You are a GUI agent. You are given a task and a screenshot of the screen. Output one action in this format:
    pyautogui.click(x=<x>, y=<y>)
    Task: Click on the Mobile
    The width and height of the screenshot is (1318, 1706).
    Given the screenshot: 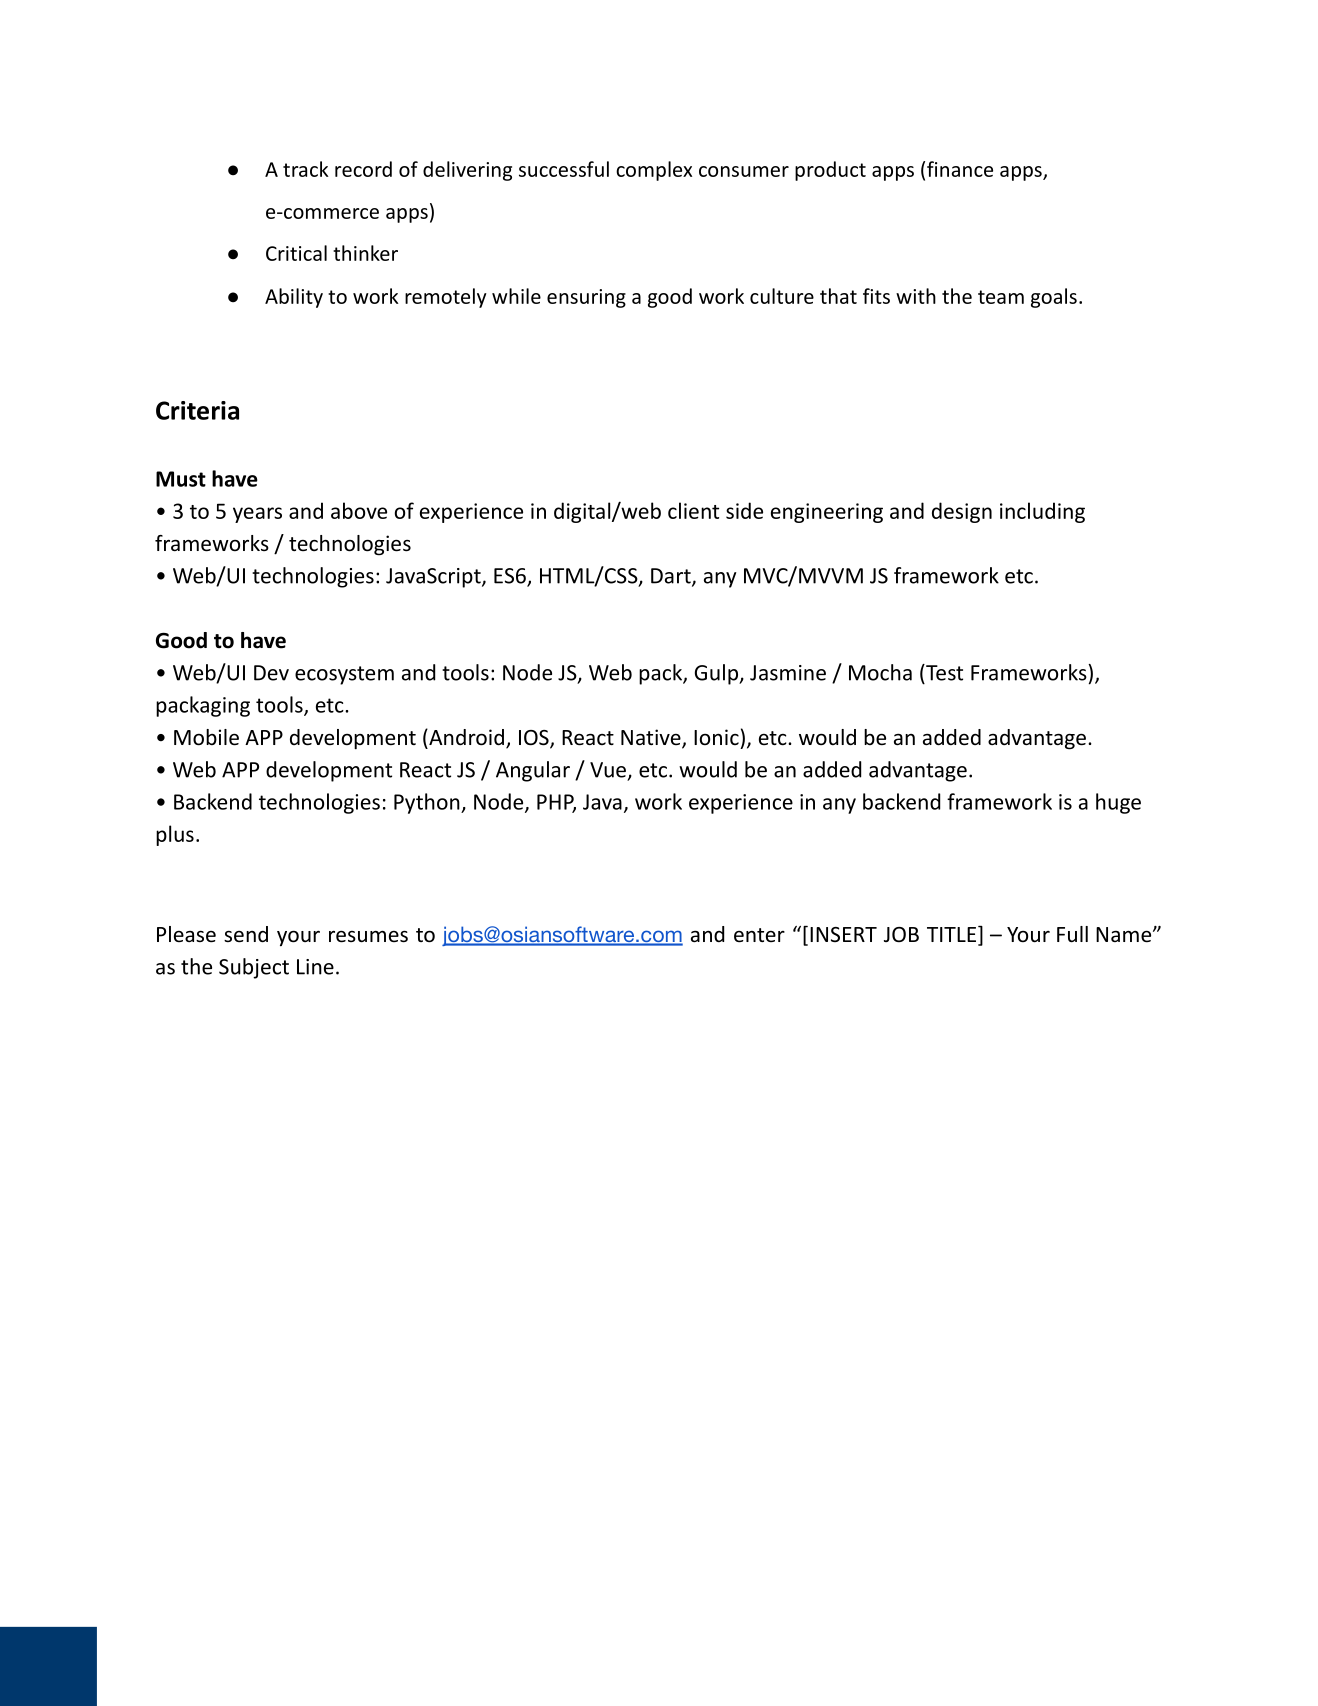 What is the action you would take?
    pyautogui.click(x=206, y=737)
